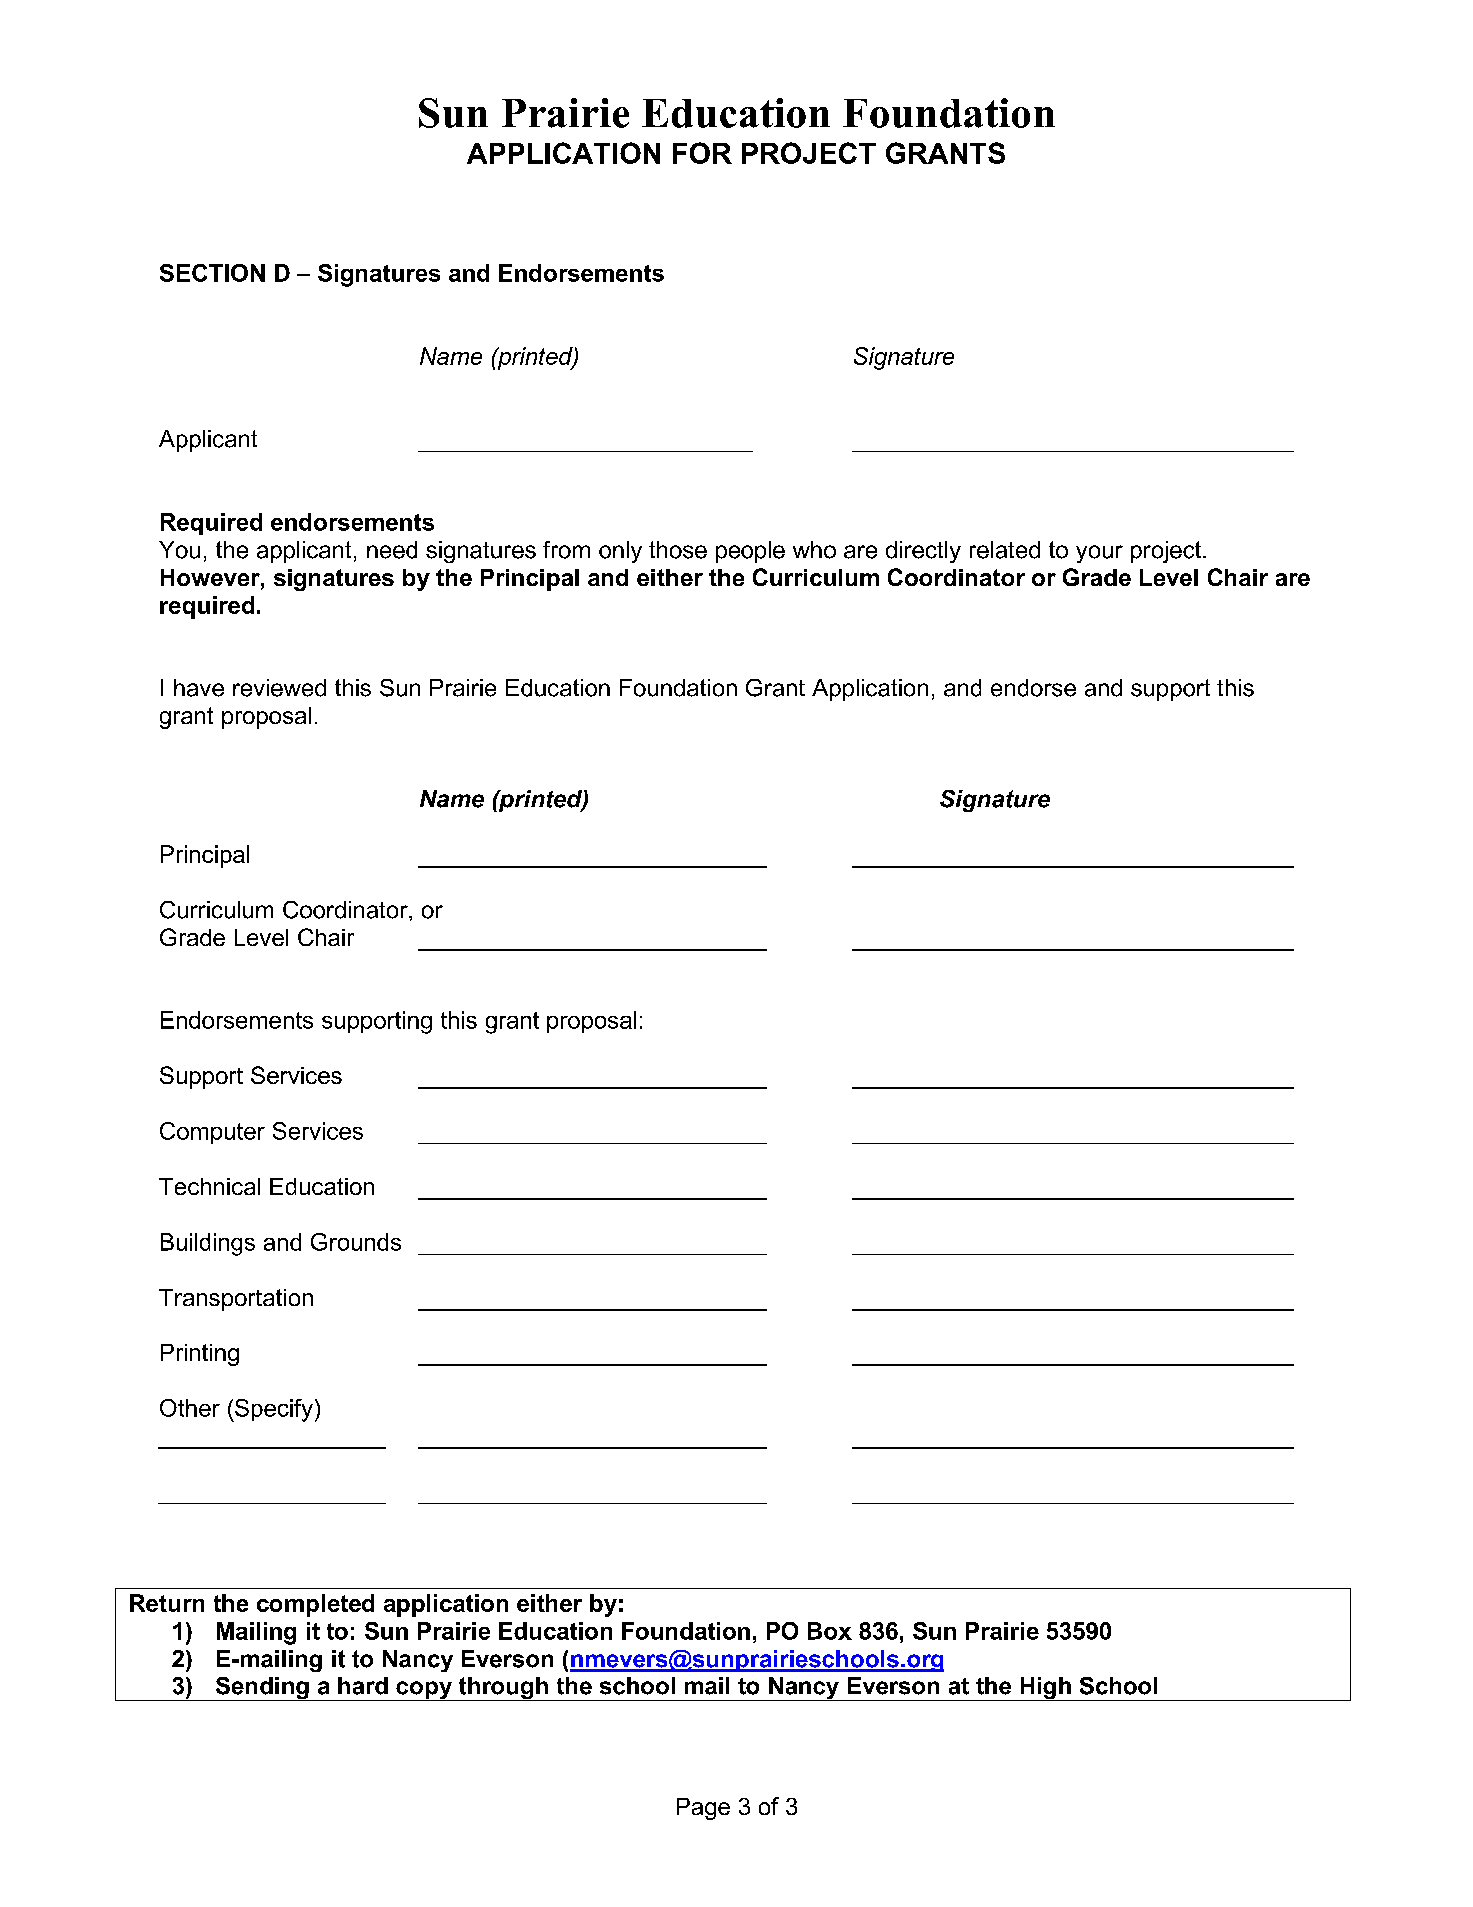 This screenshot has width=1473, height=1907. What do you see at coordinates (212, 273) in the screenshot?
I see `SECTION` at bounding box center [212, 273].
